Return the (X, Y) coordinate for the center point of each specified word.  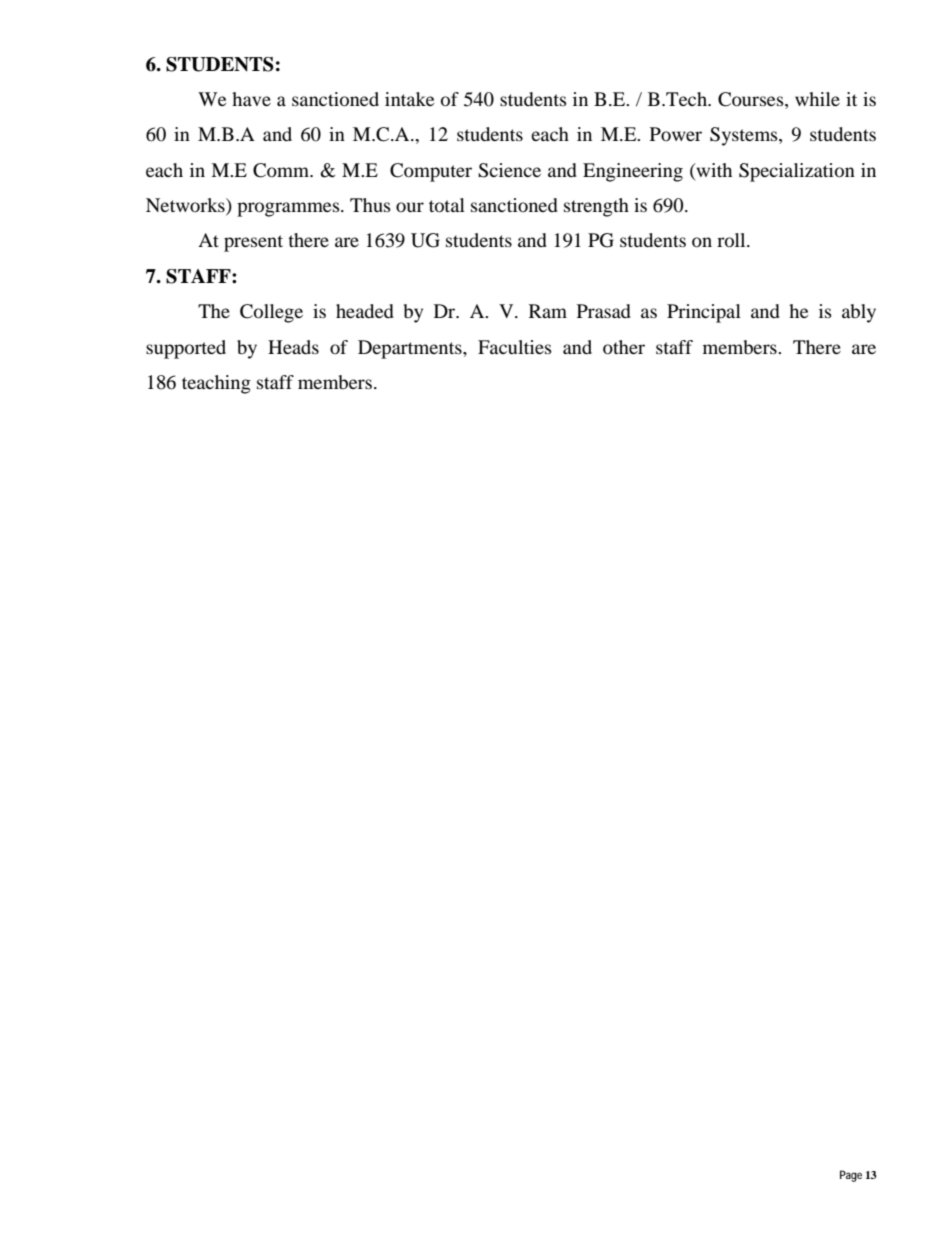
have (251, 99)
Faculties (515, 347)
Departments (411, 349)
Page (851, 1176)
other (624, 347)
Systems (745, 136)
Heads (293, 347)
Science (509, 170)
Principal (704, 313)
